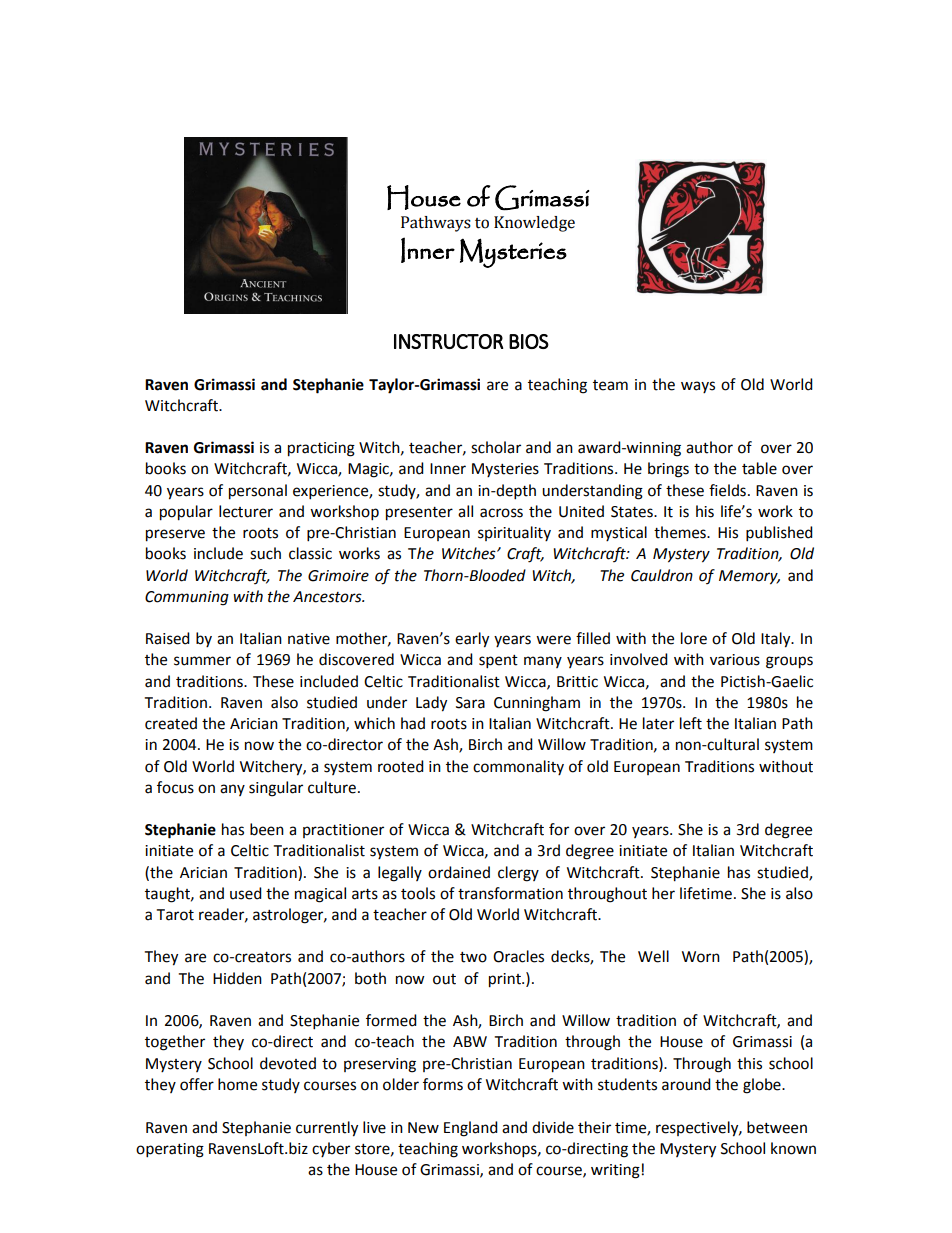 Image resolution: width=952 pixels, height=1233 pixels. Describe the element at coordinates (471, 1129) in the document. I see `England` at that location.
